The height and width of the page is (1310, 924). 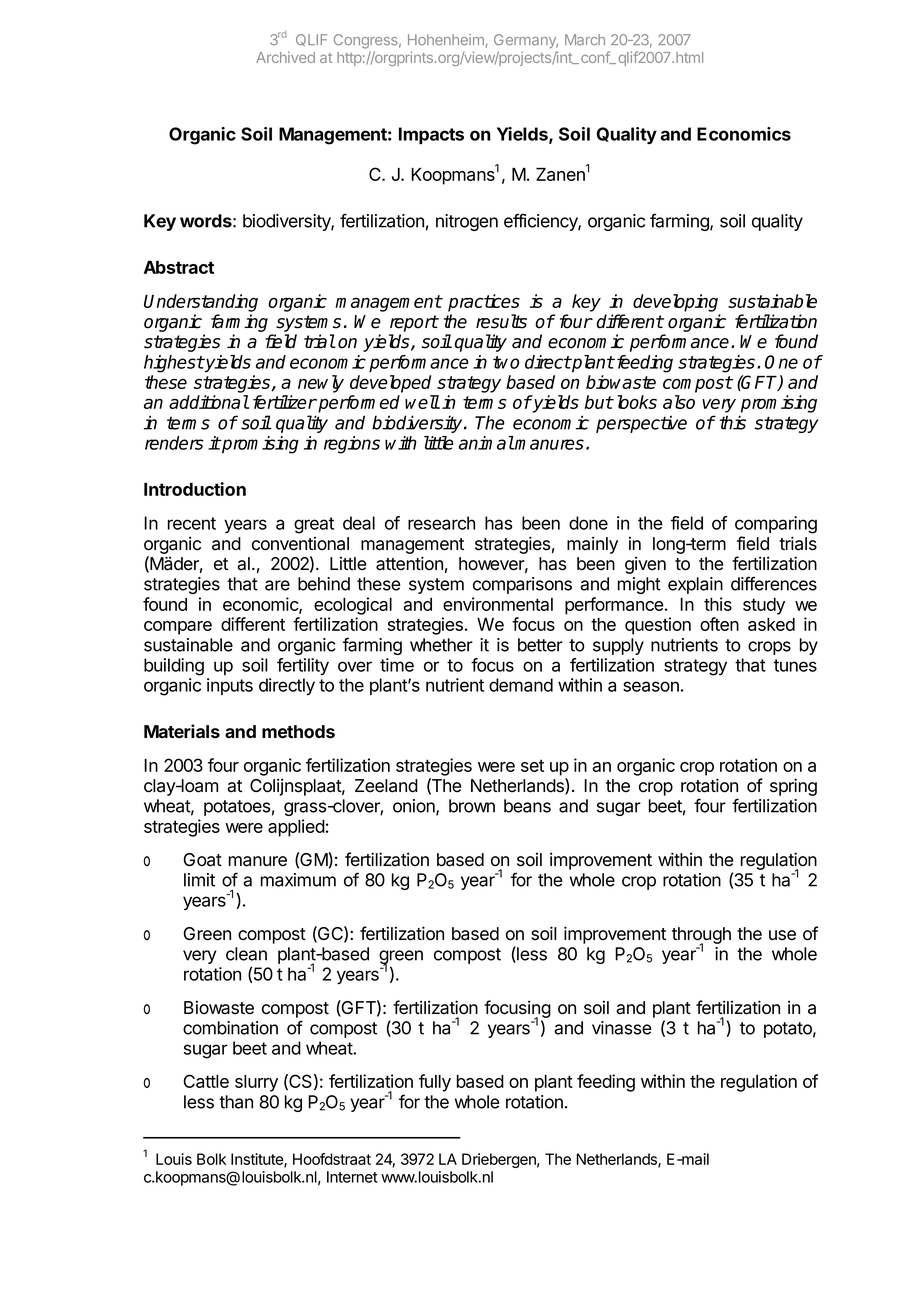 I want to click on also, so click(x=679, y=402).
